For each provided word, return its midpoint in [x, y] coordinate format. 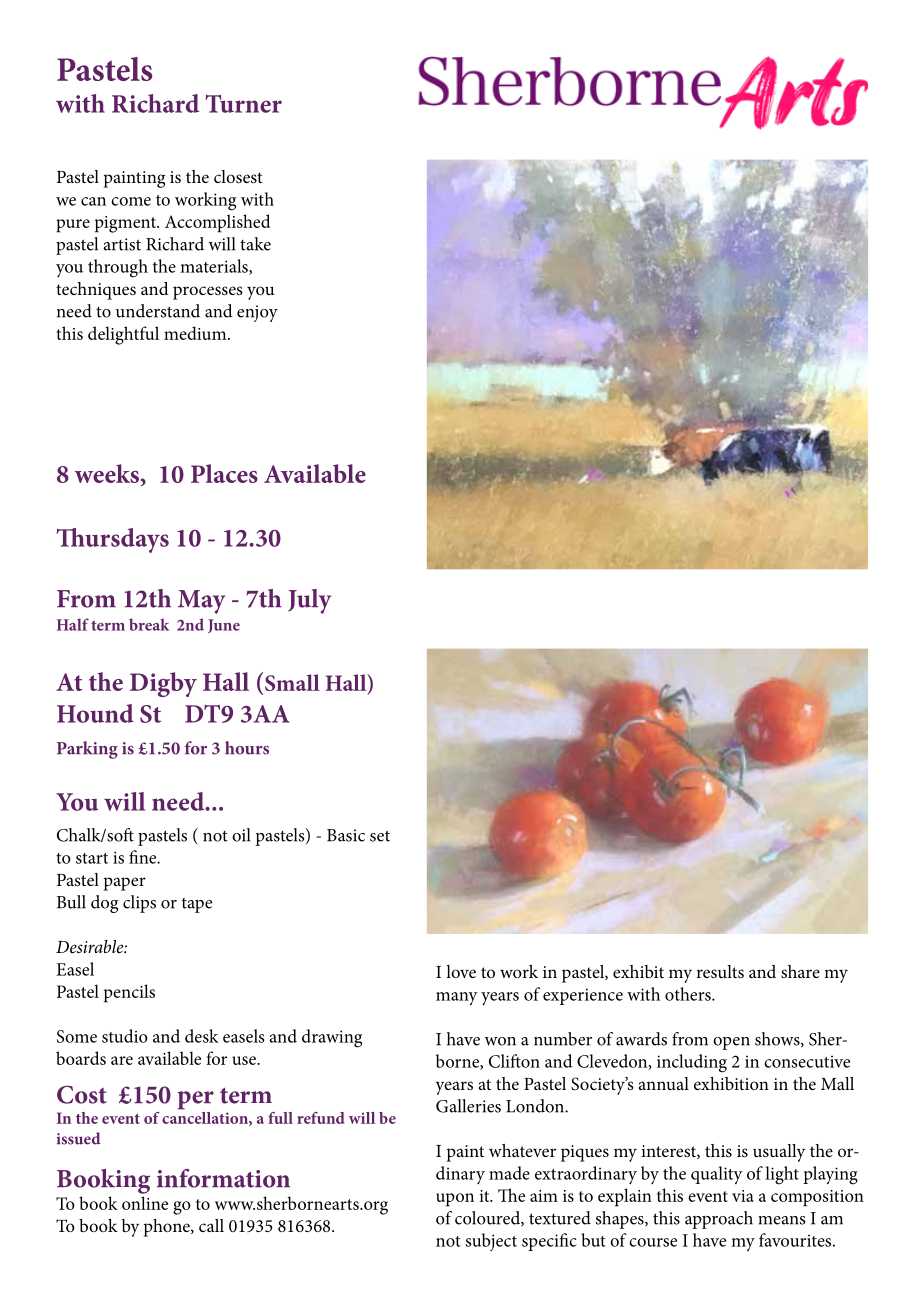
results [720, 971]
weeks [108, 473]
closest [238, 176]
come [131, 201]
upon [455, 1200]
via [743, 1196]
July [309, 601]
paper [124, 884]
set [380, 836]
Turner [244, 103]
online [145, 1203]
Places [224, 473]
